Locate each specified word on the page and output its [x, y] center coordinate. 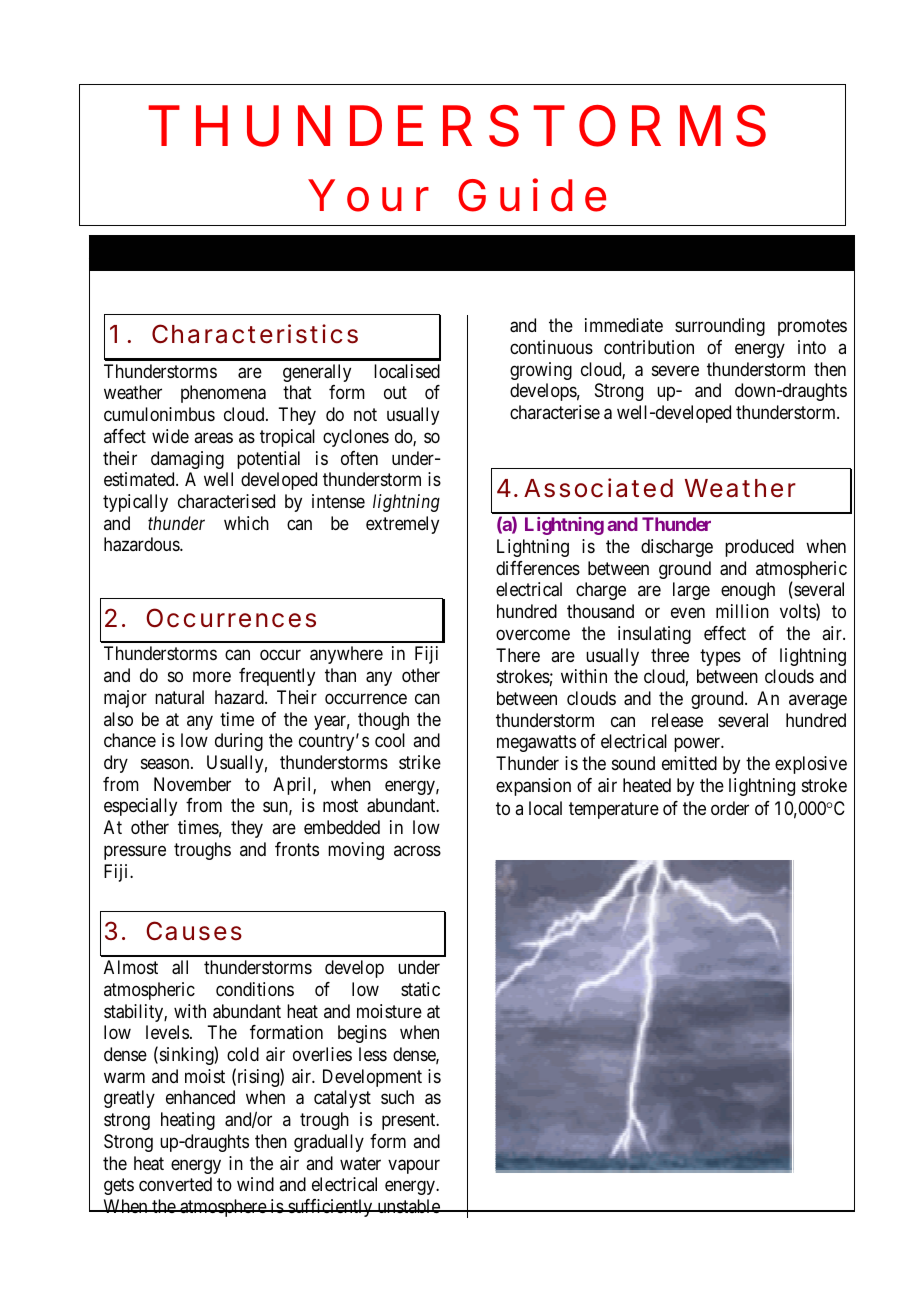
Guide [532, 195]
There [518, 655]
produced [759, 548]
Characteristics [255, 334]
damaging [187, 460]
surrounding [720, 327]
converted [175, 1184]
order [730, 808]
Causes [194, 931]
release [677, 720]
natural [179, 697]
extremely [402, 525]
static [420, 989]
